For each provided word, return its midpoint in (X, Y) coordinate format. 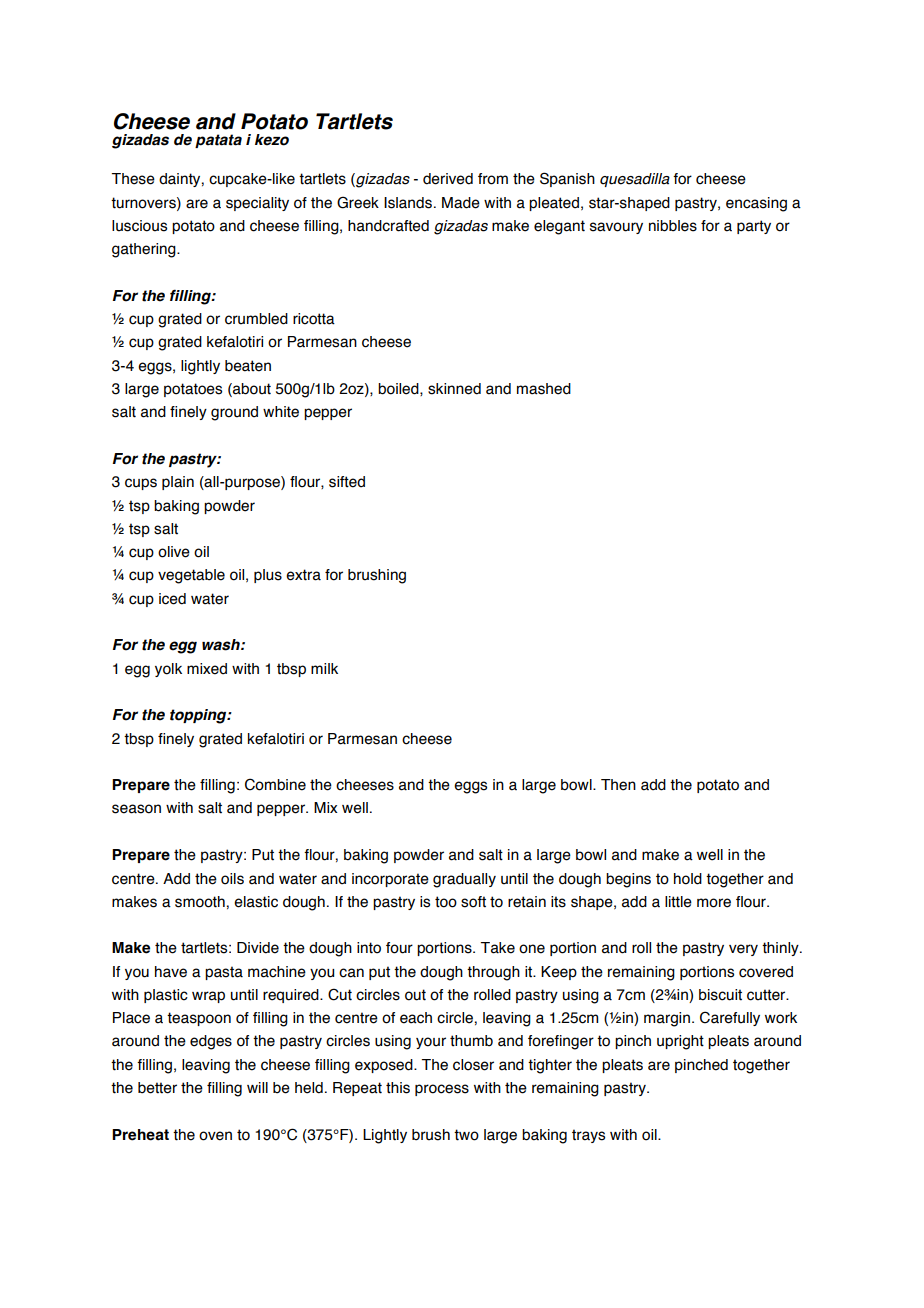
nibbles (673, 226)
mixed (207, 669)
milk (324, 668)
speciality (257, 204)
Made (461, 203)
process (442, 1090)
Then (618, 785)
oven (215, 1136)
